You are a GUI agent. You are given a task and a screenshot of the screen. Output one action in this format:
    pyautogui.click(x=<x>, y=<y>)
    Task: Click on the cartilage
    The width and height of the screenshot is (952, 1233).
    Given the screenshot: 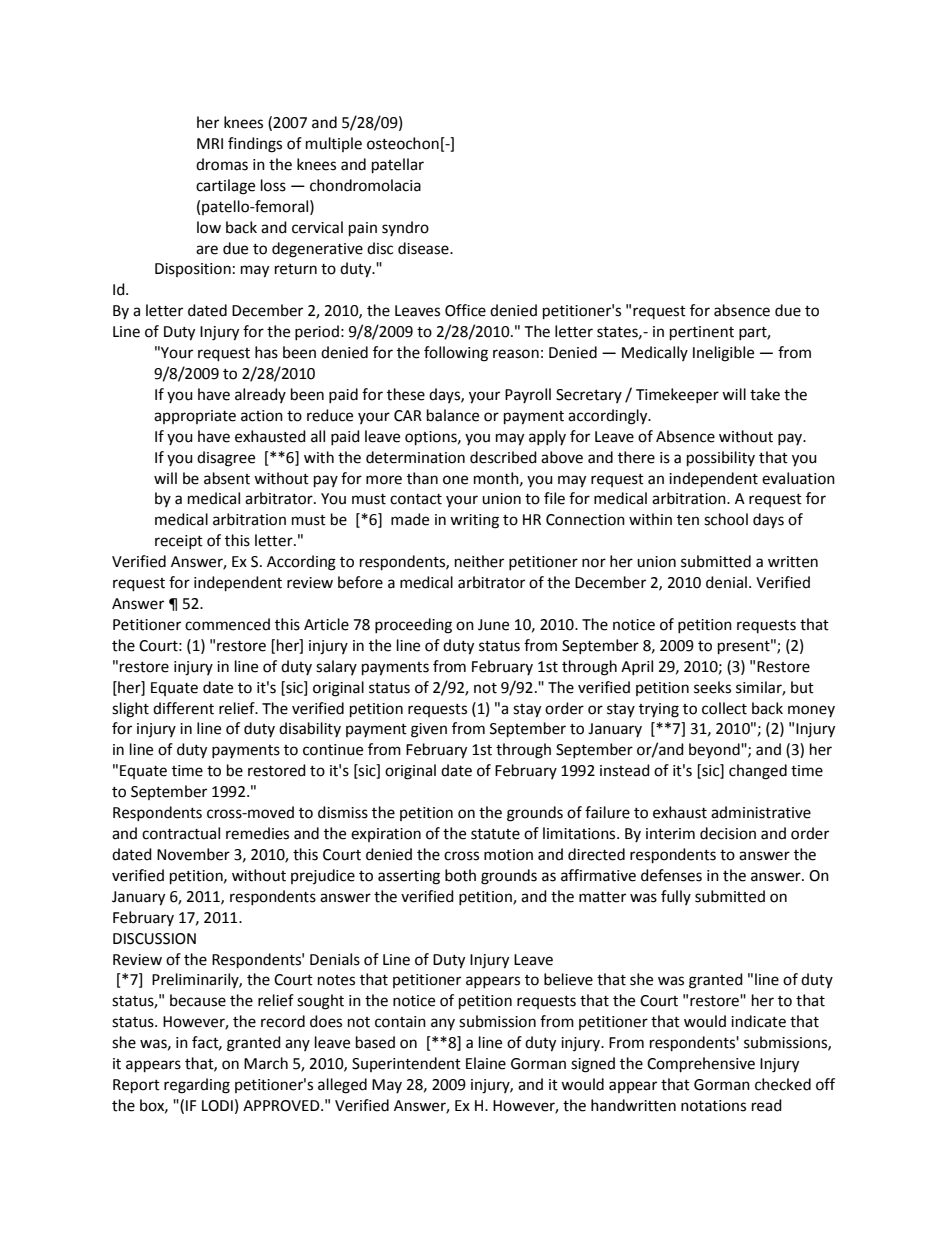 What is the action you would take?
    pyautogui.click(x=225, y=187)
